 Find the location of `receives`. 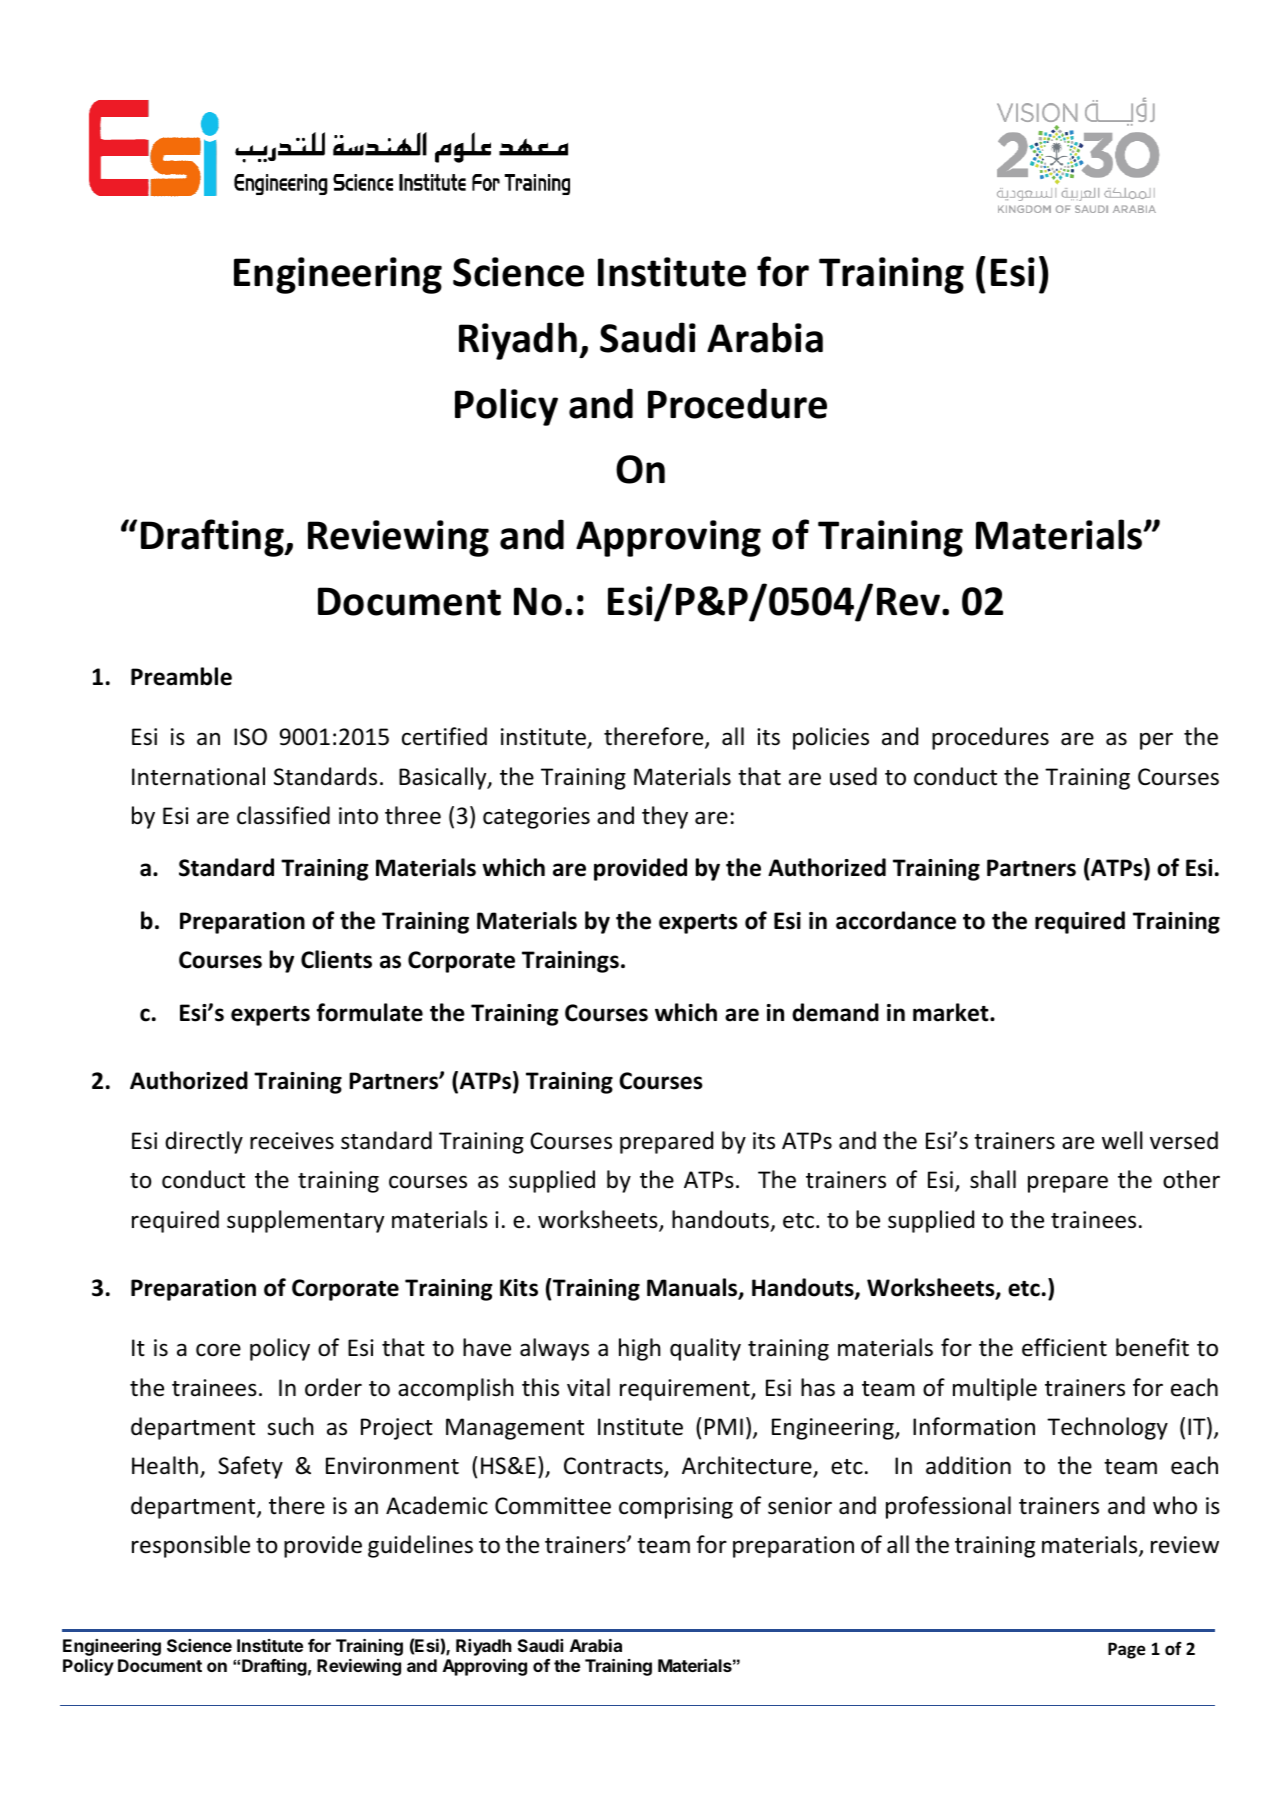

receives is located at coordinates (292, 1141).
